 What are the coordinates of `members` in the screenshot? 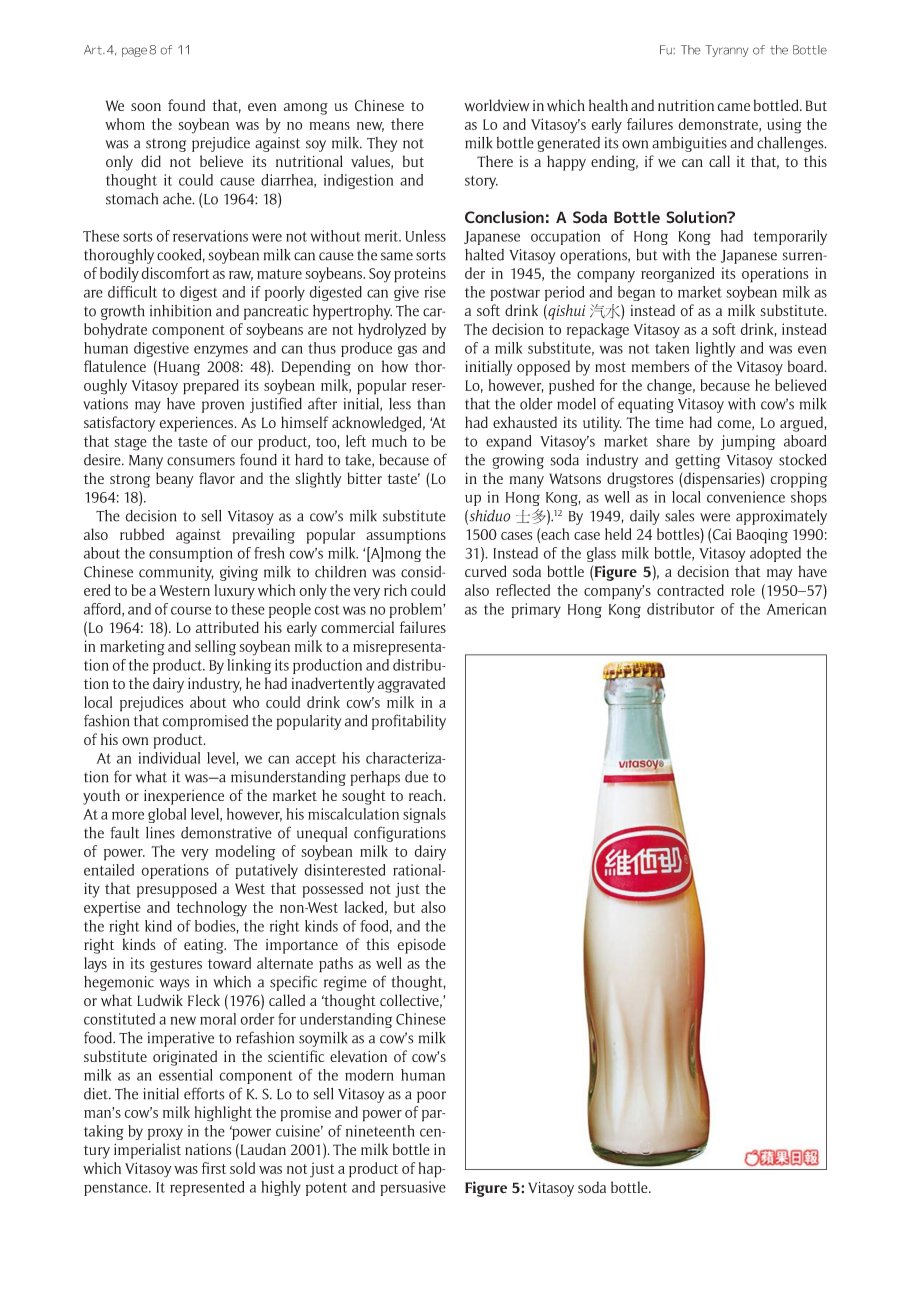 It's located at (660, 366).
